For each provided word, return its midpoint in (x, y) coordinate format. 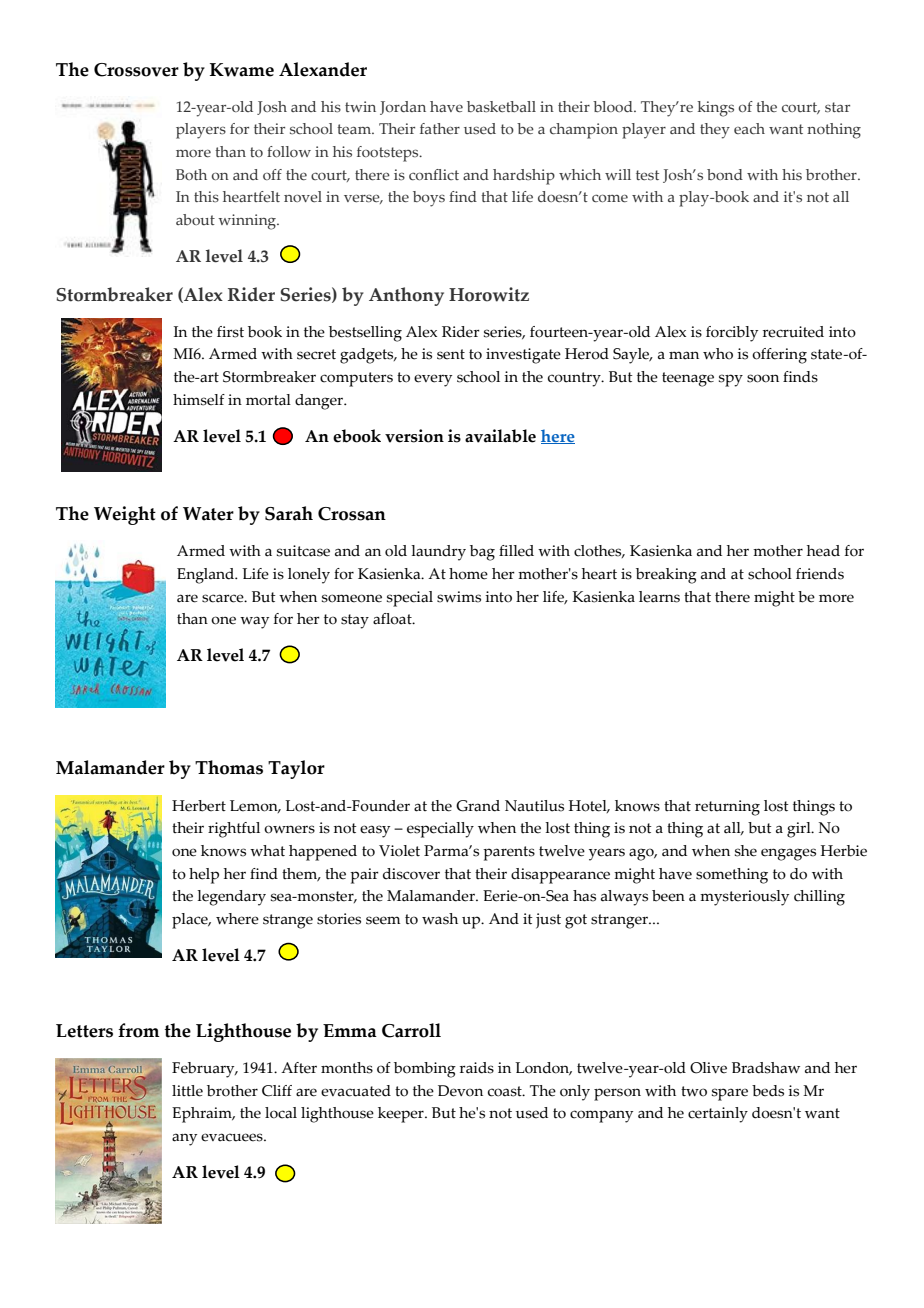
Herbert (199, 806)
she (746, 851)
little (187, 1091)
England (207, 576)
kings (715, 109)
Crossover (136, 70)
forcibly (732, 334)
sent (451, 354)
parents (509, 853)
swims (459, 597)
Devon (460, 1091)
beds (768, 1091)
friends (820, 574)
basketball (501, 106)
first (230, 332)
